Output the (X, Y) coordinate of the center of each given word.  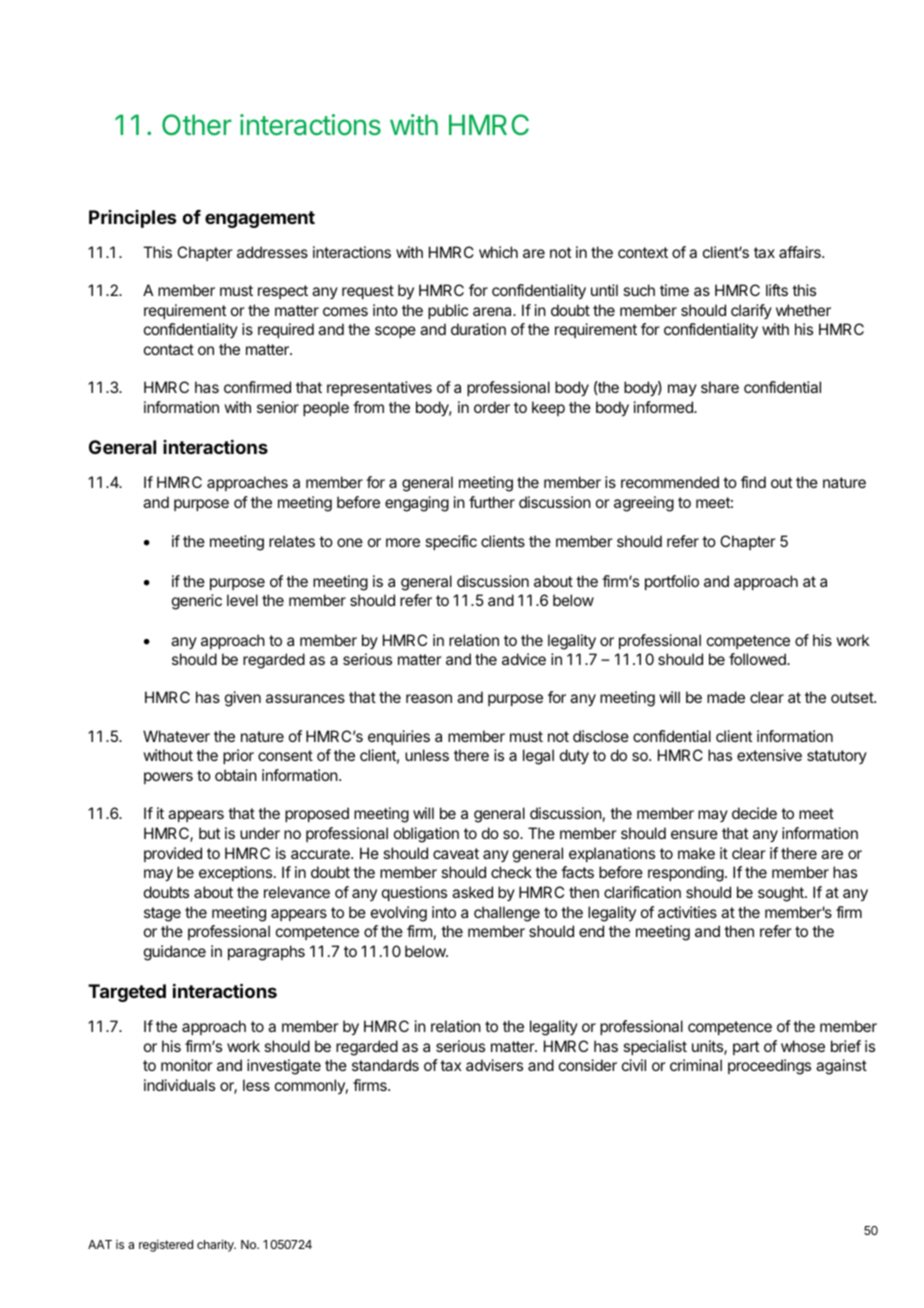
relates (292, 541)
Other (197, 125)
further (492, 502)
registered (166, 1246)
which (498, 252)
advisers (494, 1065)
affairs (801, 252)
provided (173, 854)
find (753, 482)
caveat (456, 853)
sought (782, 894)
